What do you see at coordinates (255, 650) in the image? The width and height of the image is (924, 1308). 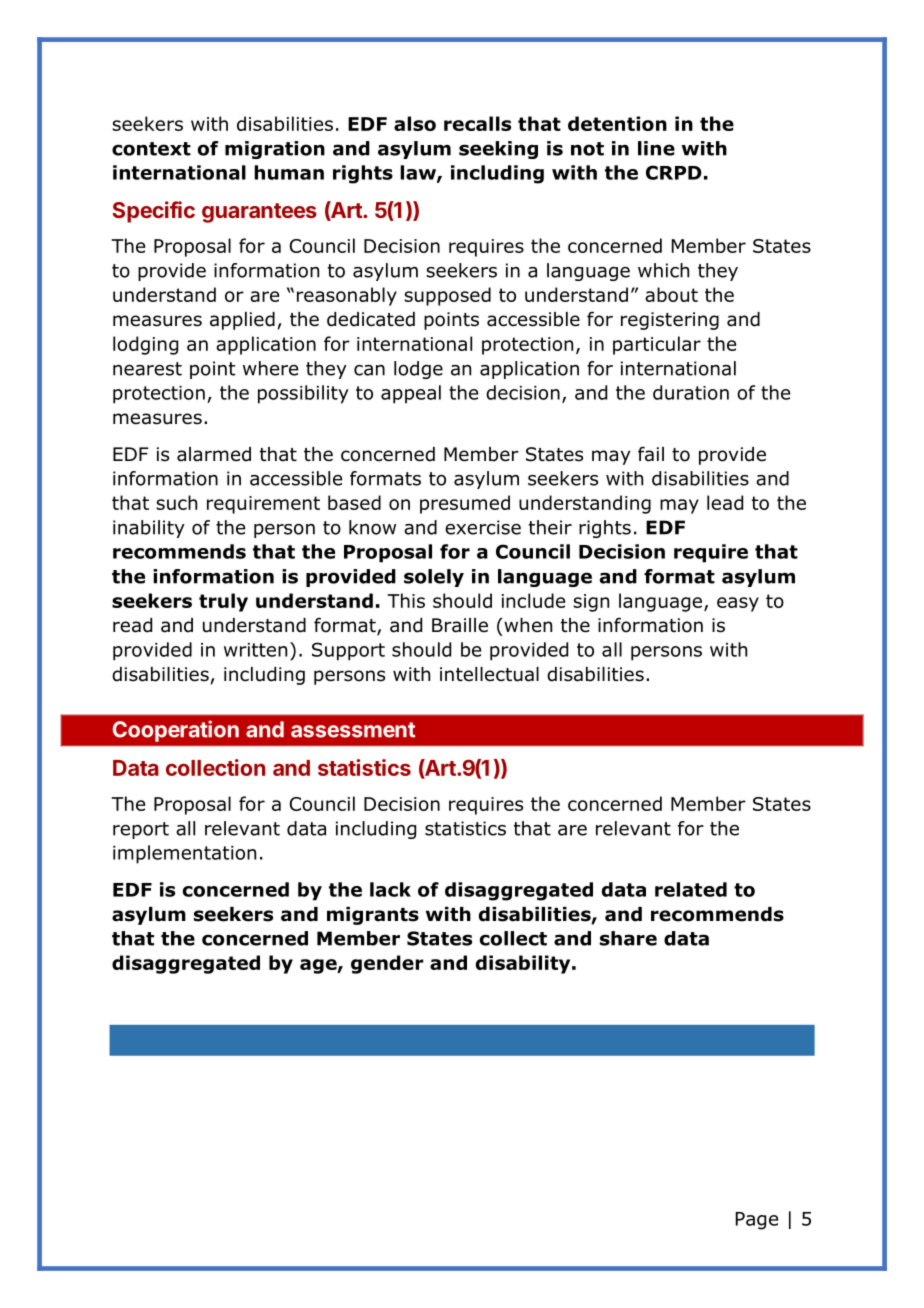 I see `written` at bounding box center [255, 650].
